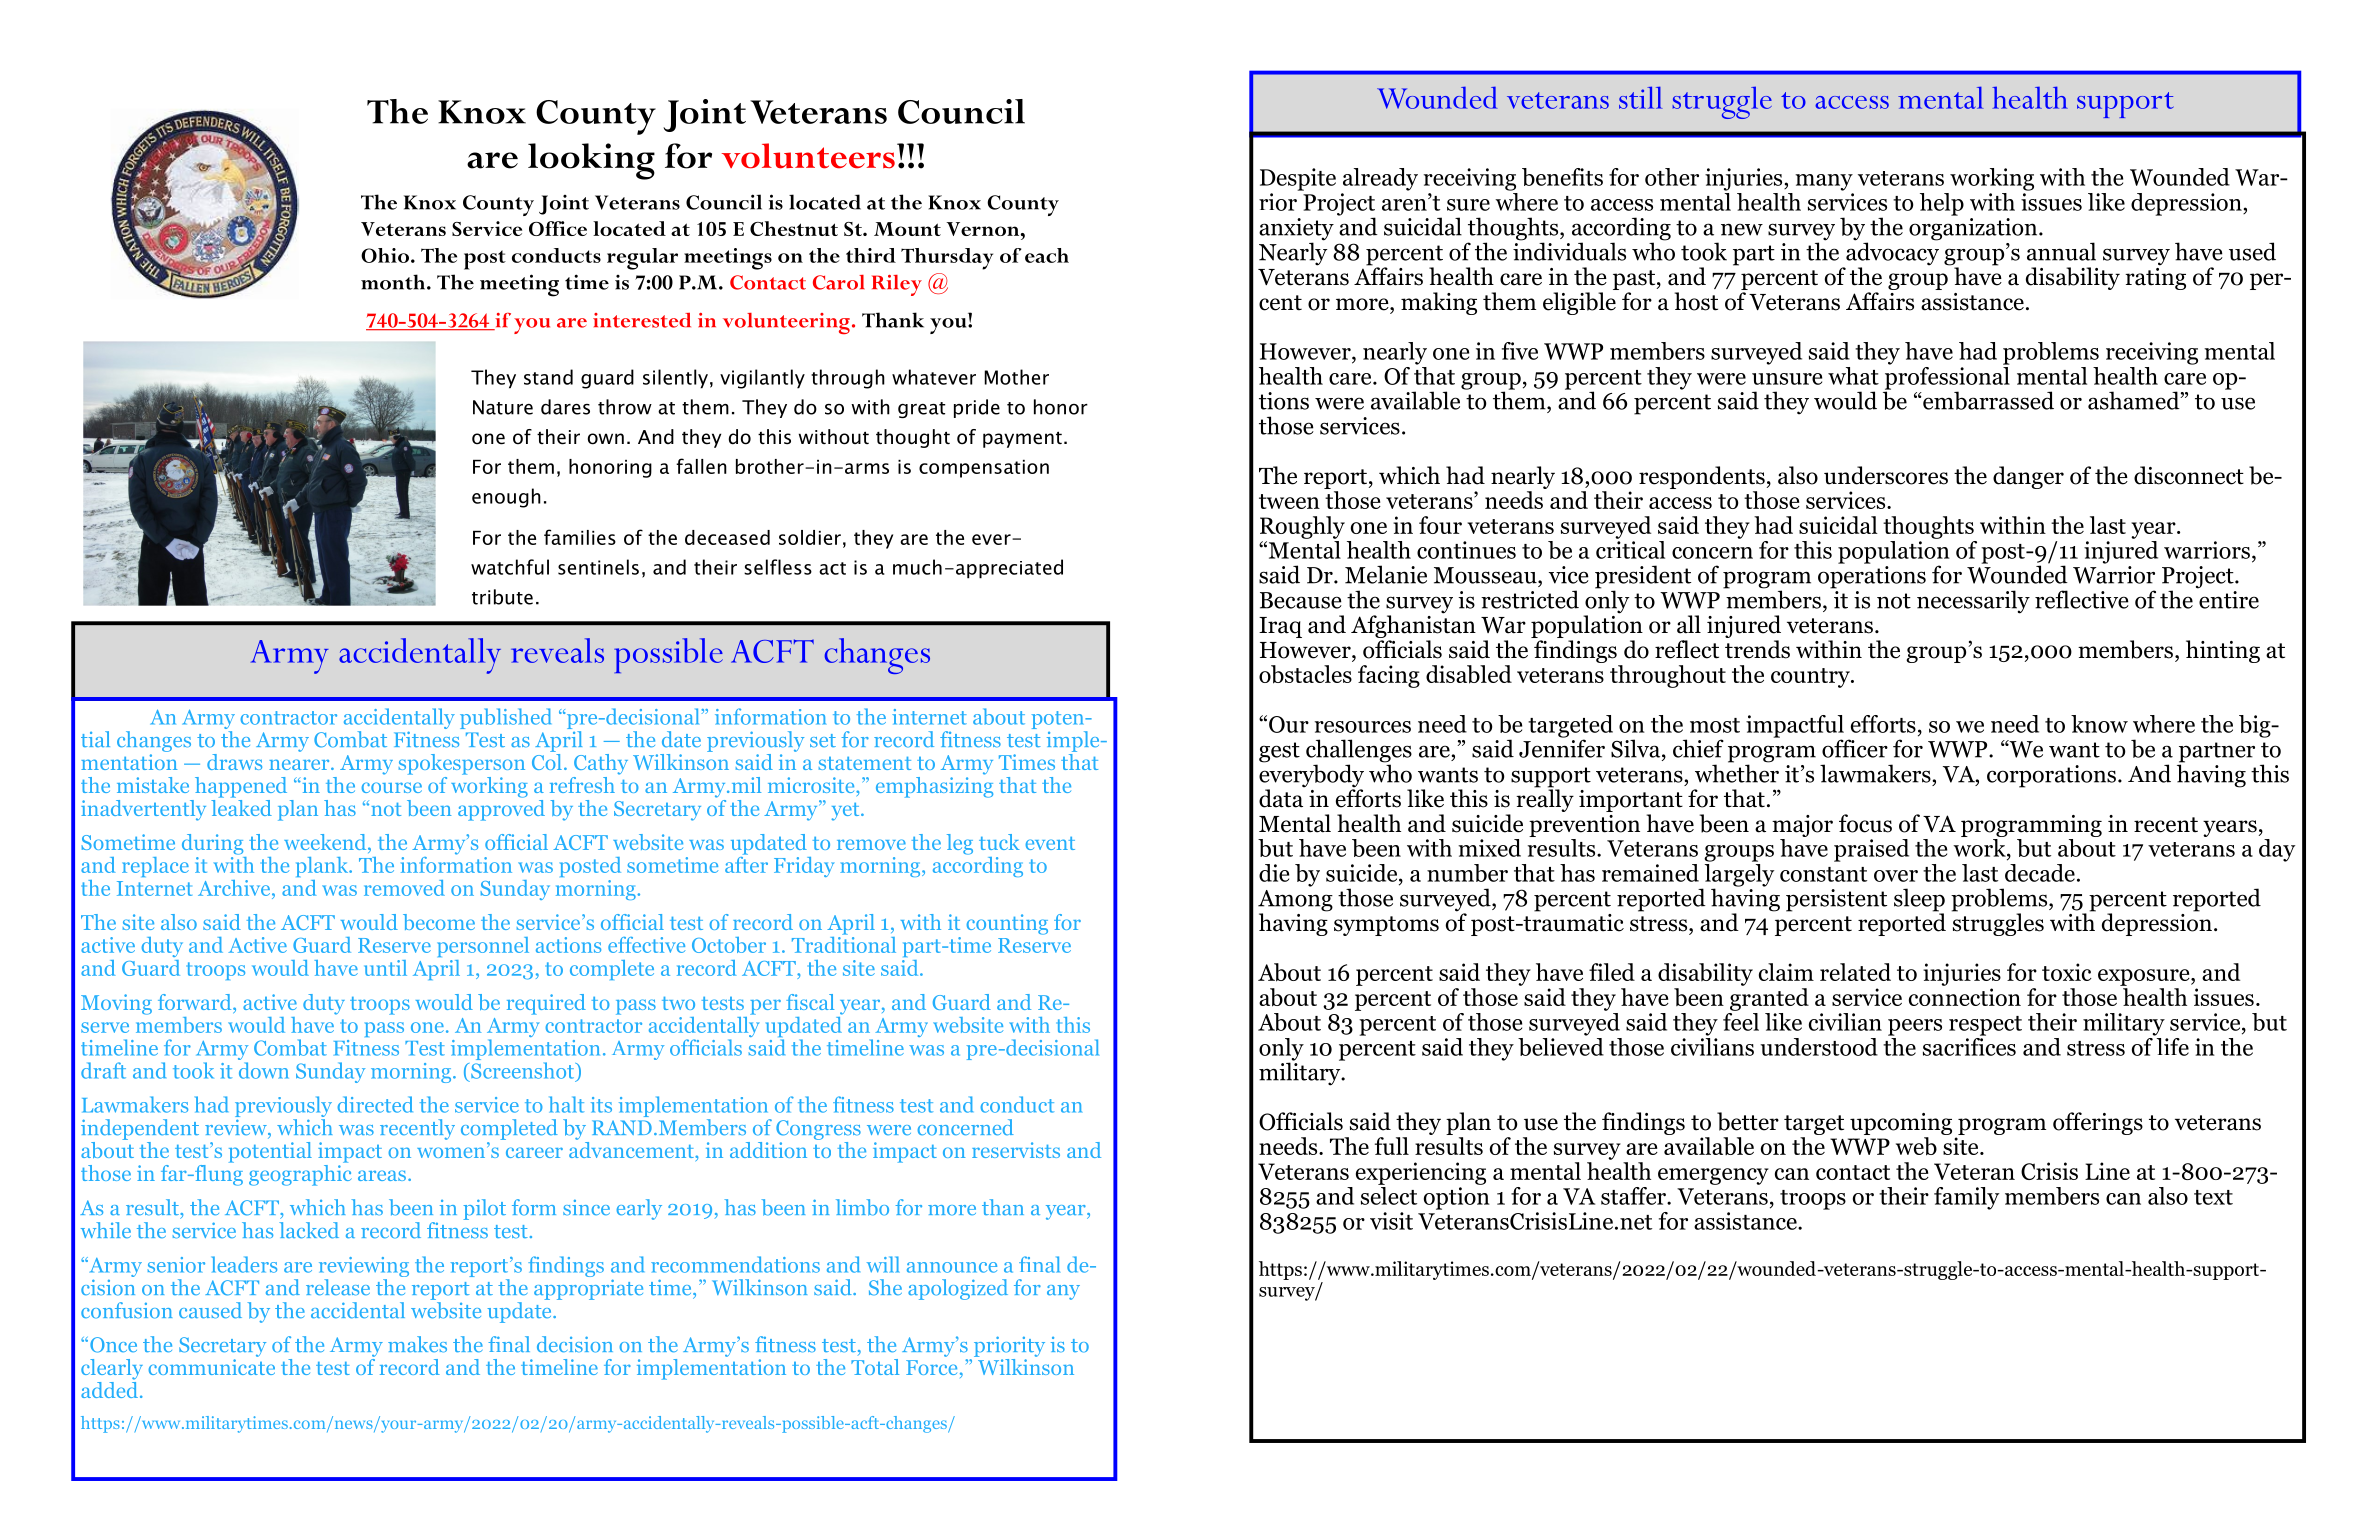  I want to click on makes, so click(417, 1344).
